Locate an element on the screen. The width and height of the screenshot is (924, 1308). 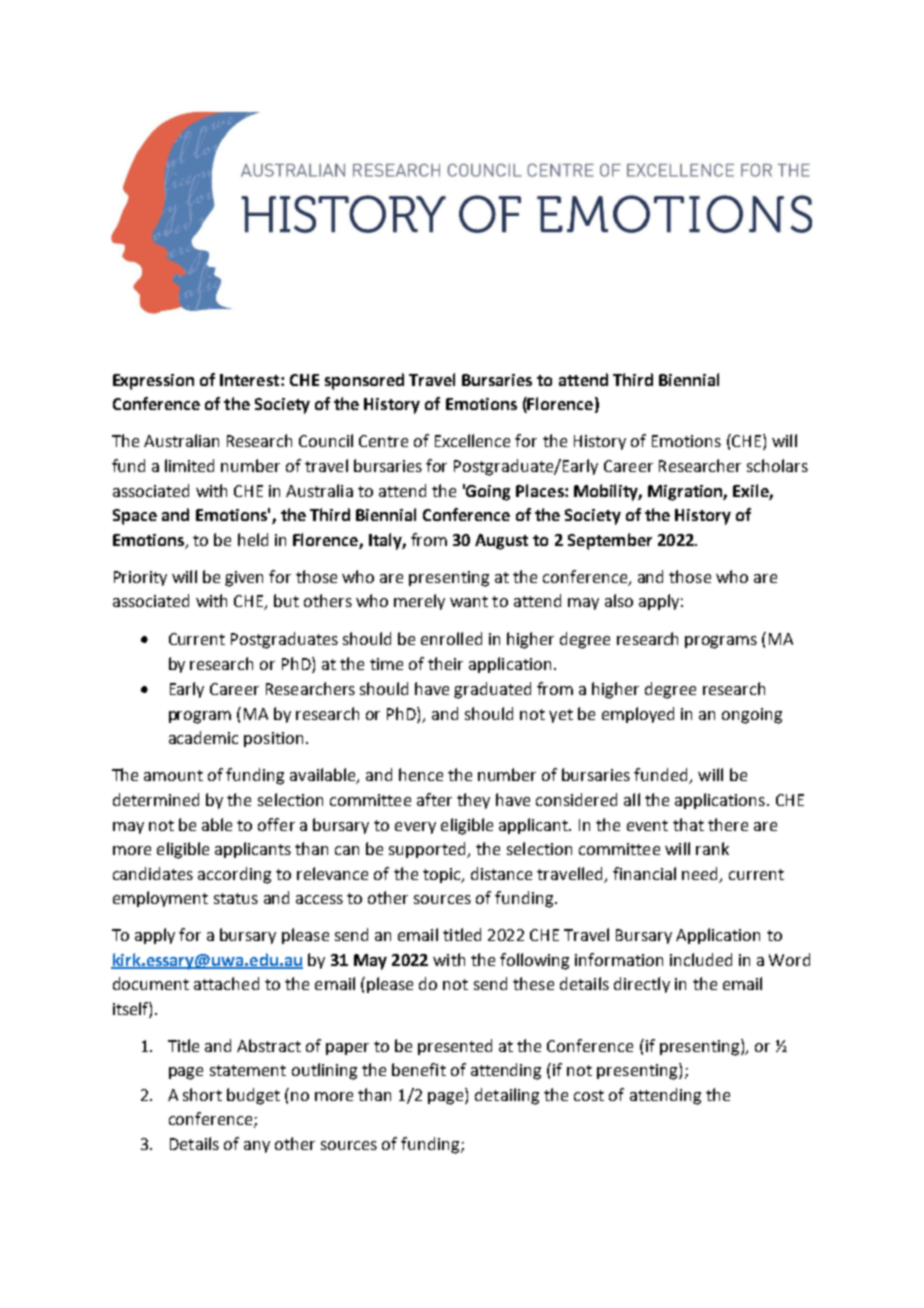
Interest is located at coordinates (251, 380).
